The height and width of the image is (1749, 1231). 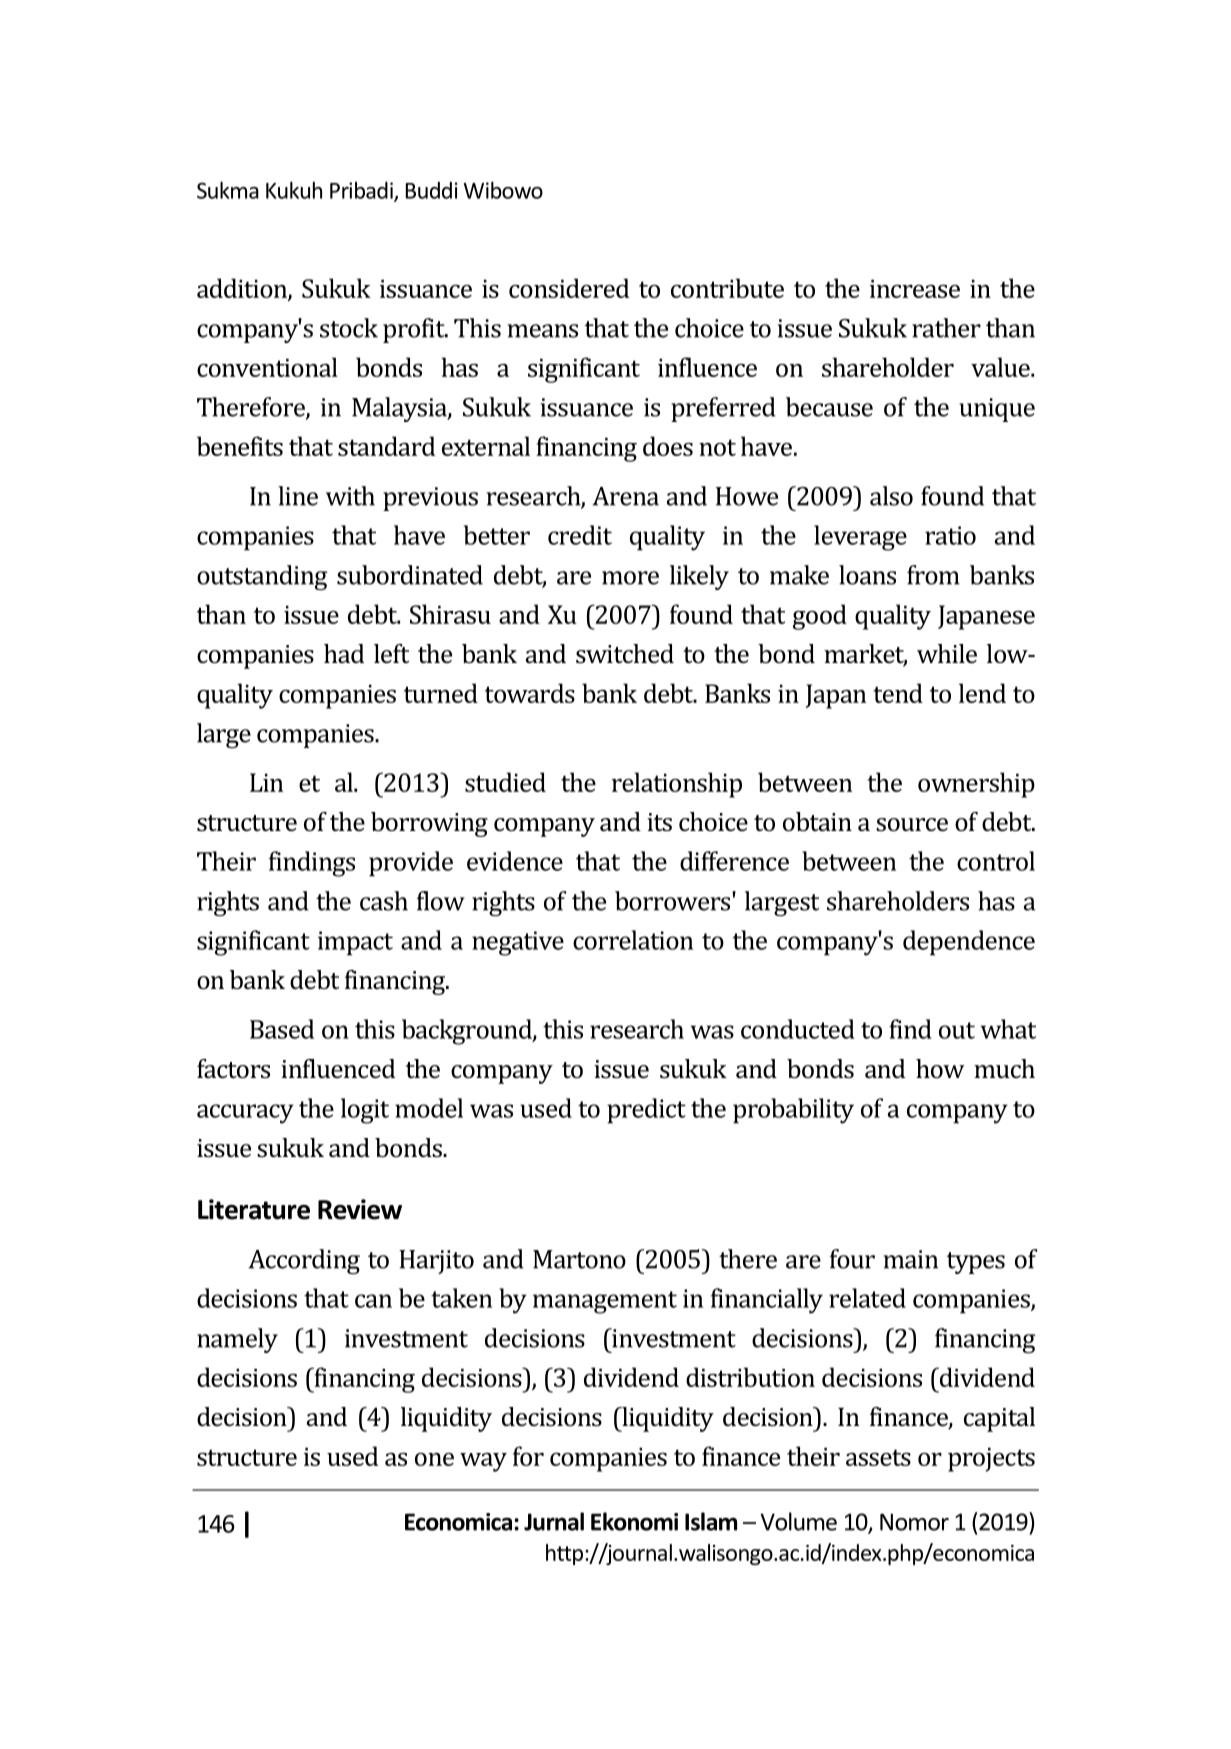 What do you see at coordinates (349, 328) in the image?
I see `stock` at bounding box center [349, 328].
